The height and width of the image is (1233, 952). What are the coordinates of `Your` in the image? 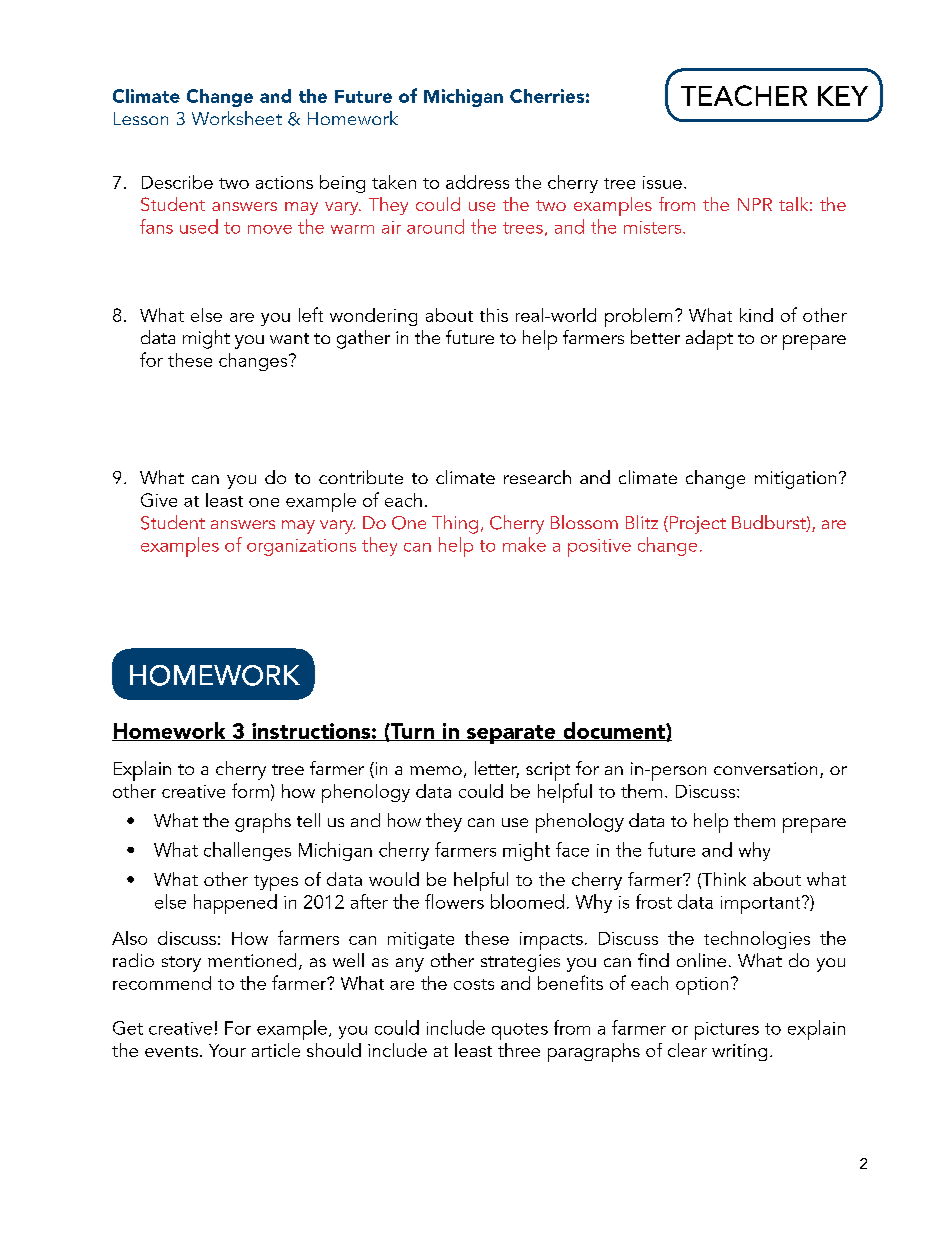 It's located at (227, 1050).
